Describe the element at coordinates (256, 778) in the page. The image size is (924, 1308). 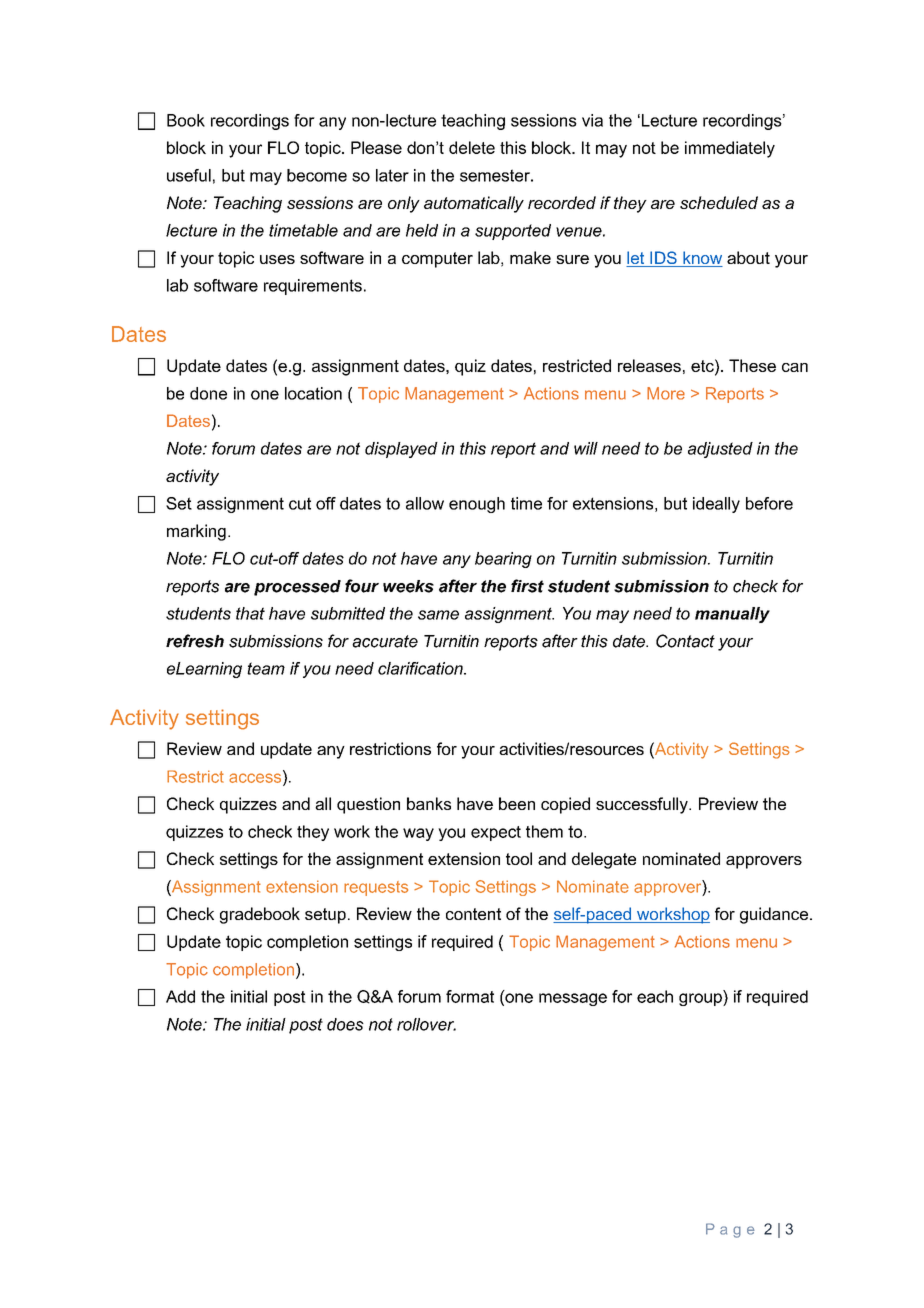
I see `access` at that location.
